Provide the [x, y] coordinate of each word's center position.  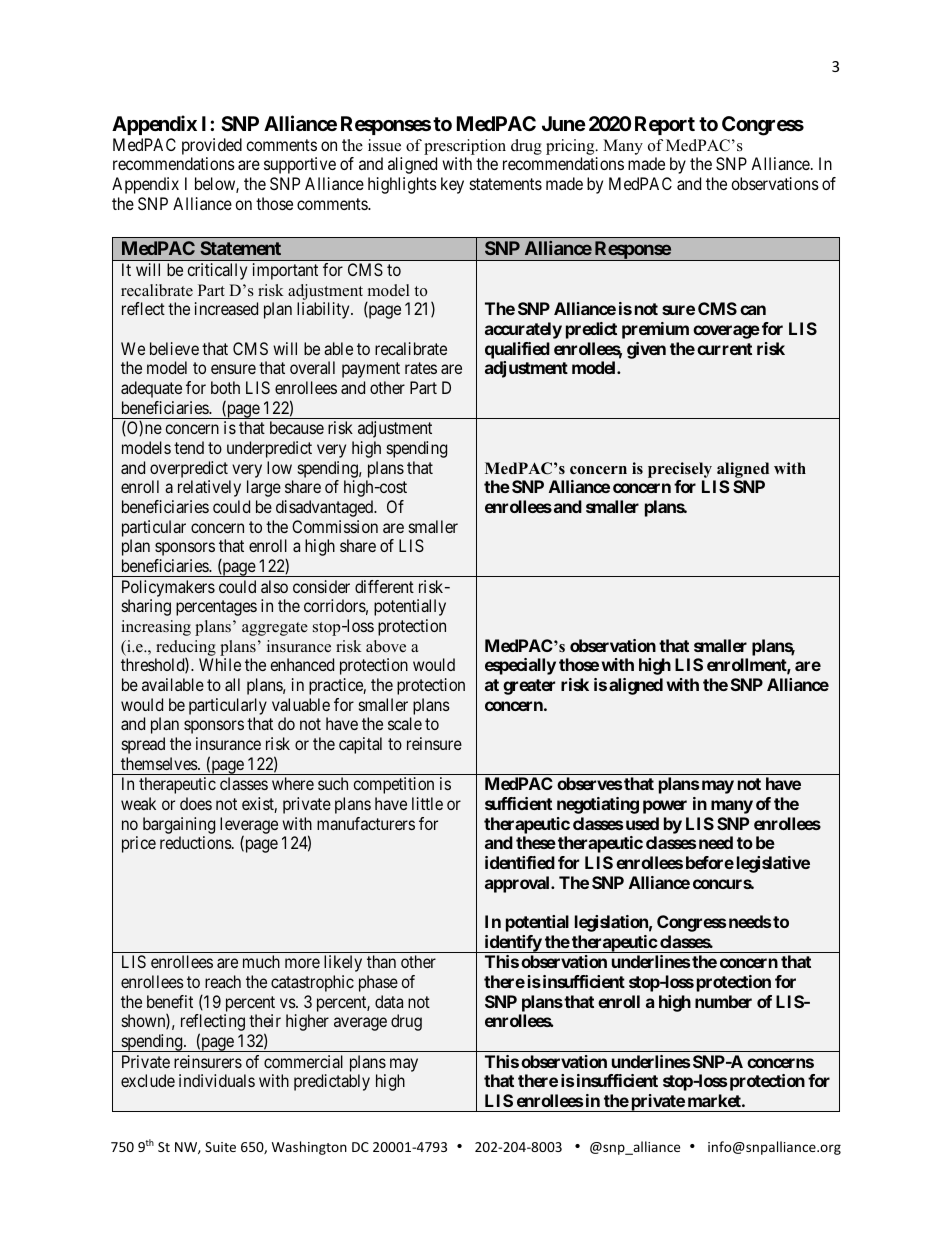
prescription [465, 147]
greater [529, 687]
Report [665, 125]
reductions [196, 842]
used [642, 823]
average [360, 1024]
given [646, 350]
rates [421, 368]
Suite [220, 1147]
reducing [186, 648]
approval [518, 884]
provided [212, 148]
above [386, 646]
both [225, 387]
